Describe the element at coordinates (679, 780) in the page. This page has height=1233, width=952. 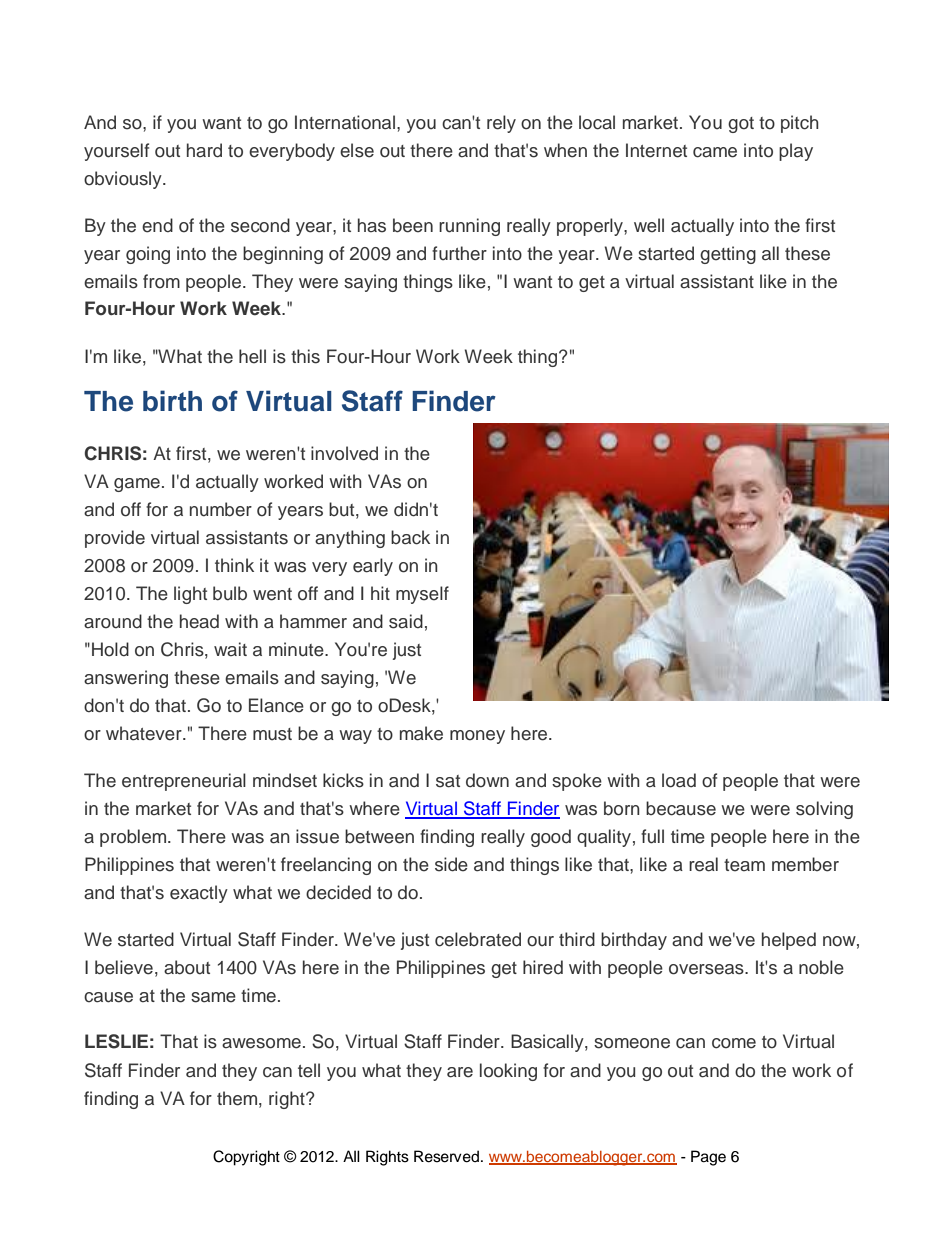
I see `load` at that location.
